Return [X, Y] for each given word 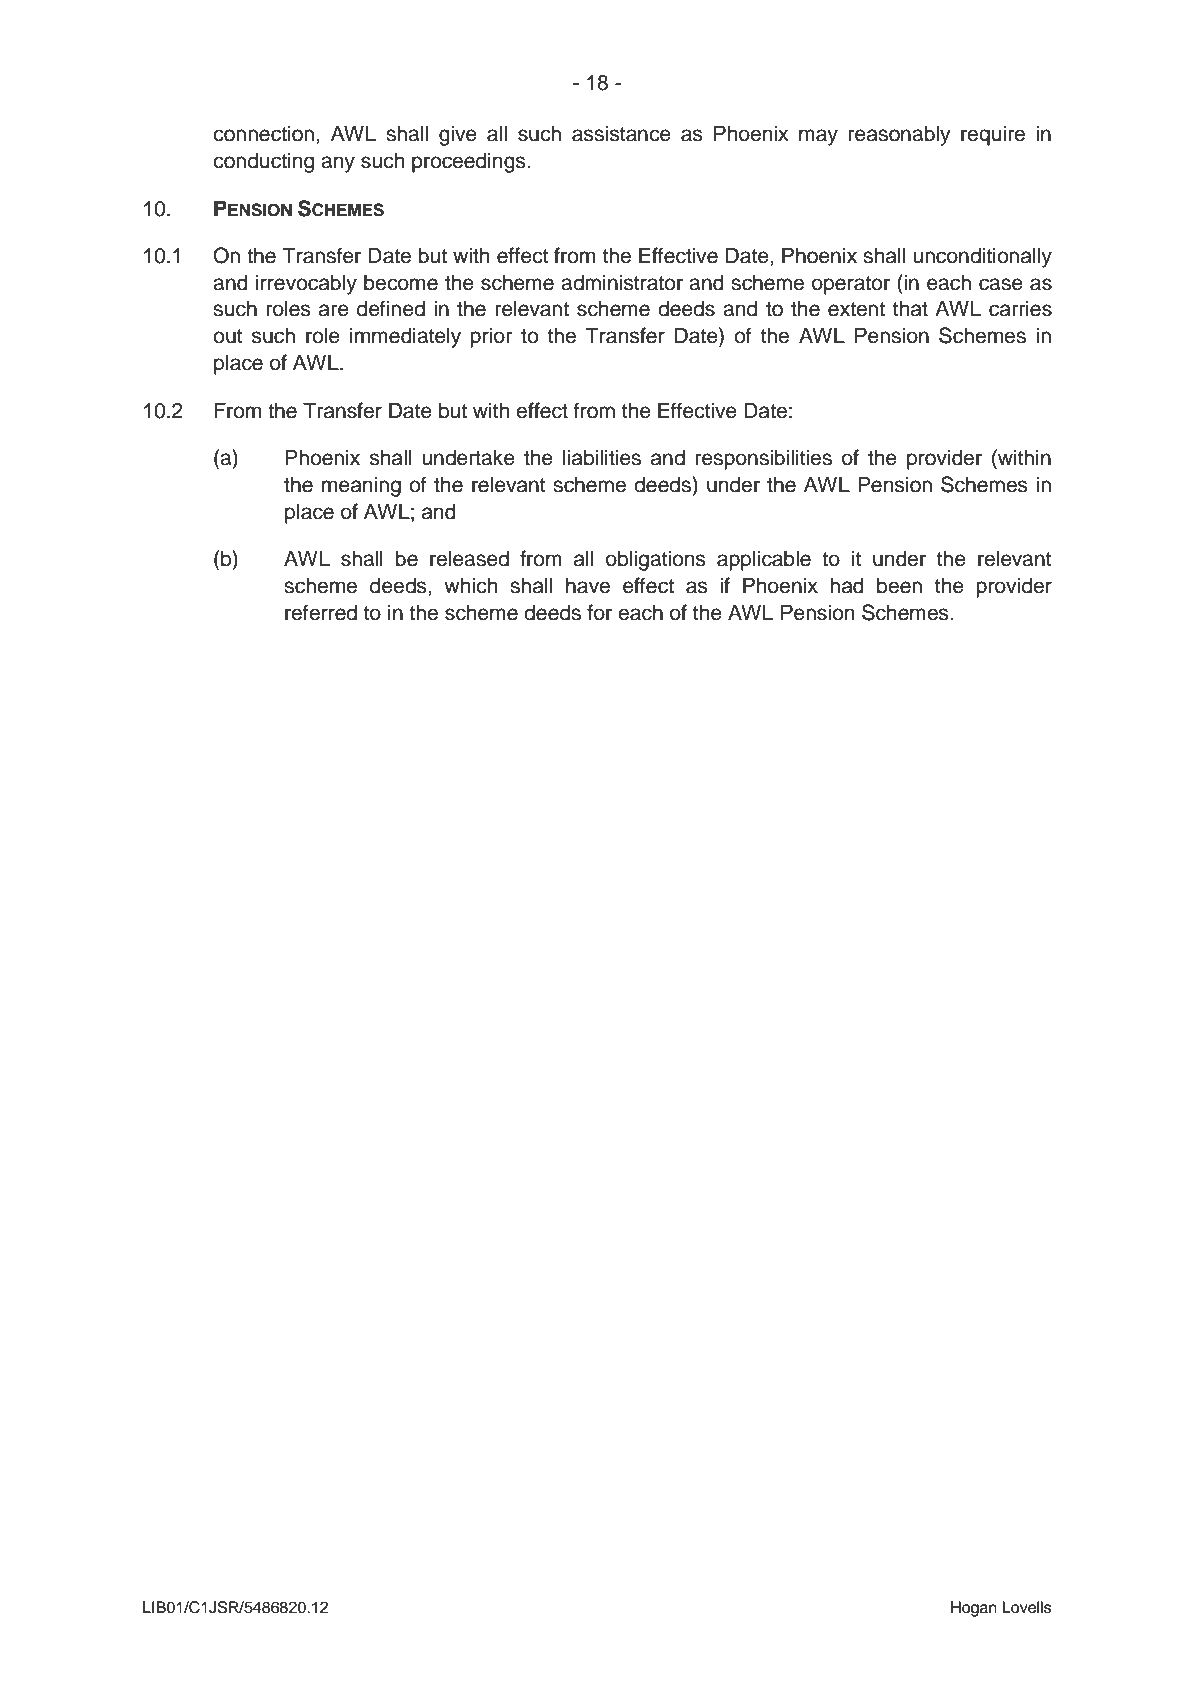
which [470, 585]
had [847, 585]
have [588, 585]
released [469, 558]
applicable [764, 560]
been [899, 585]
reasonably [900, 135]
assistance [621, 133]
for [599, 612]
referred [321, 612]
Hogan [974, 1609]
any [338, 164]
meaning [361, 486]
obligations [656, 560]
